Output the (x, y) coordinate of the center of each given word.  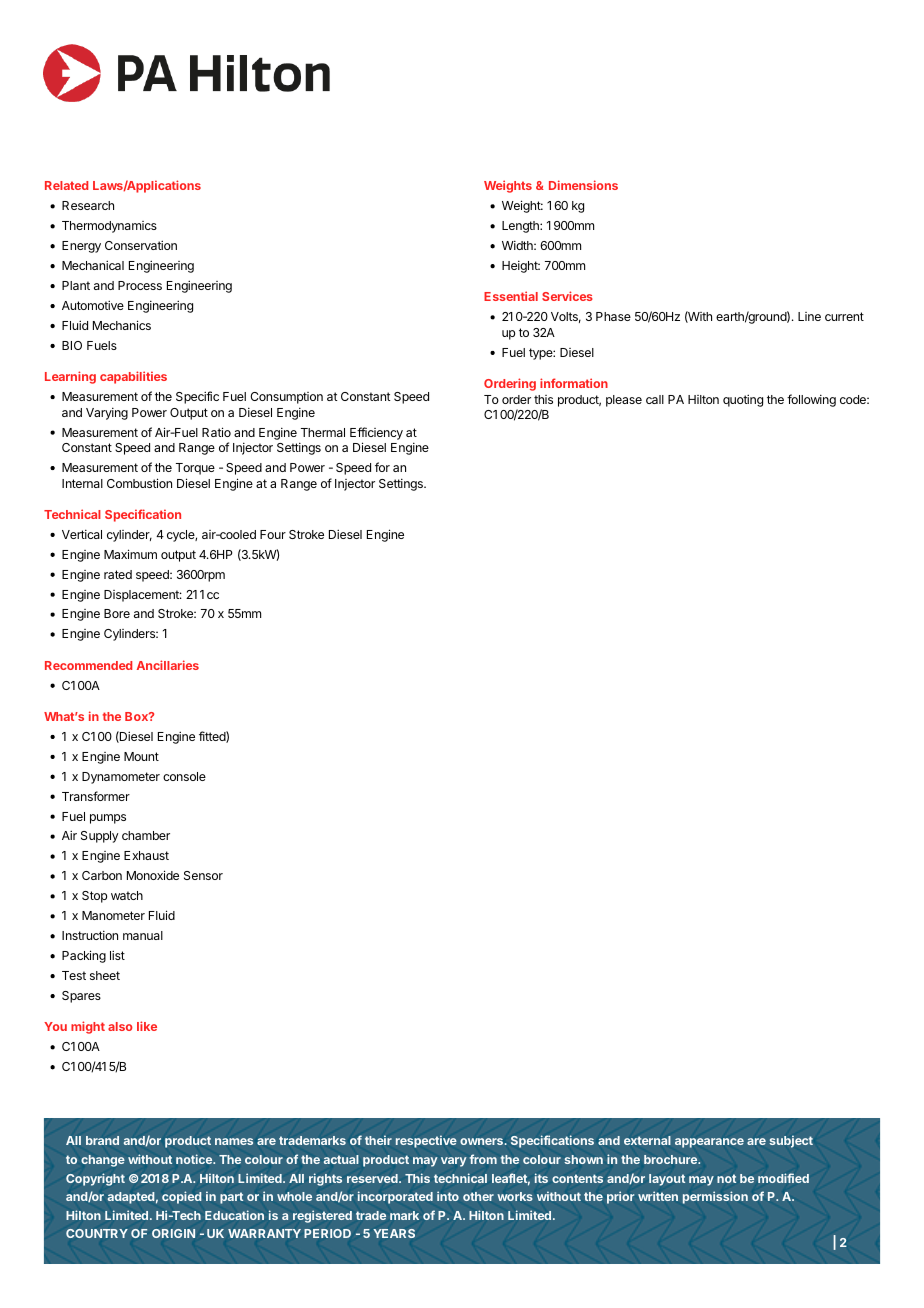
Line (809, 316)
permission (715, 1197)
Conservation (141, 245)
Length (521, 227)
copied (181, 1197)
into (448, 1196)
